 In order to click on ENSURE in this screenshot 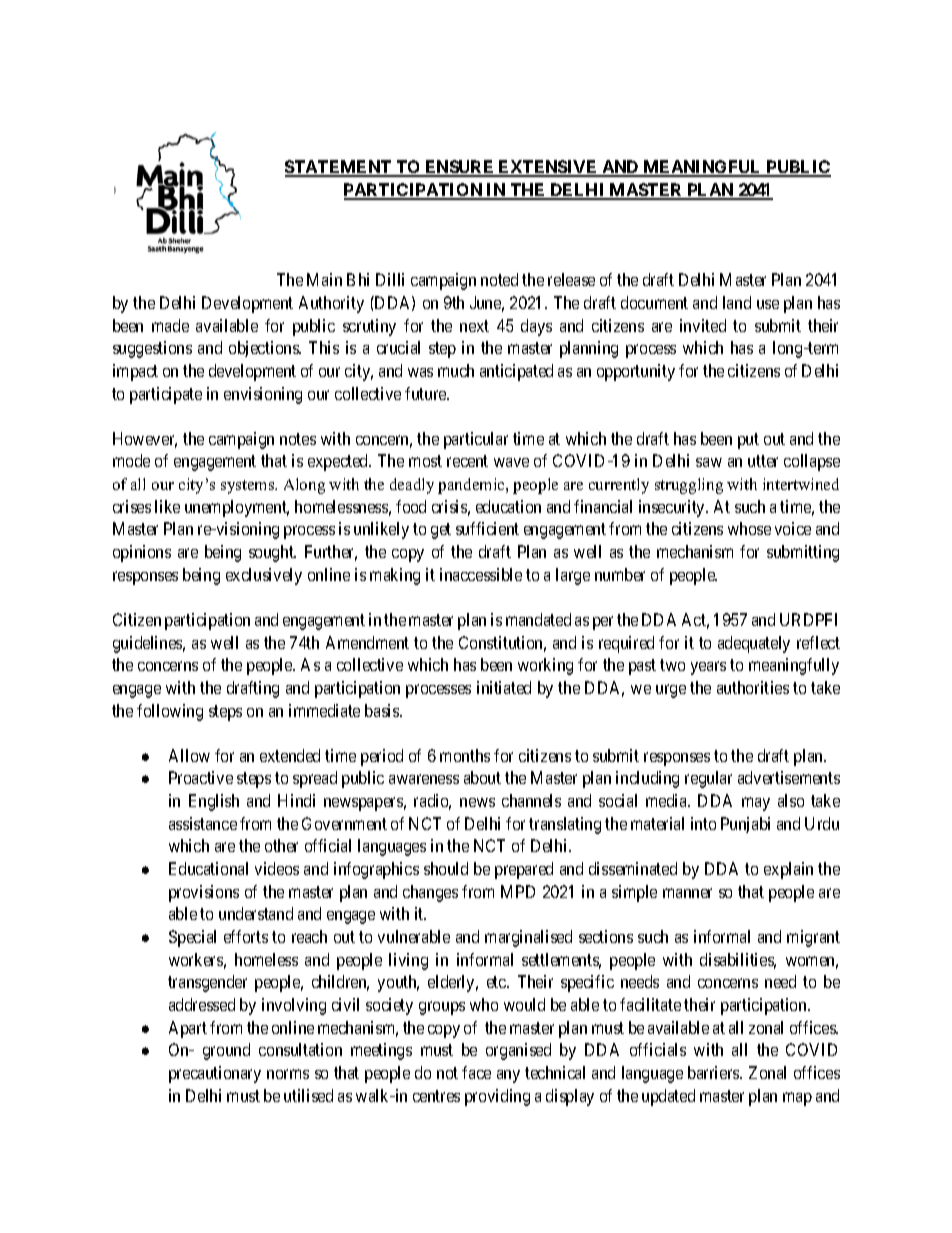, I will do `click(460, 168)`.
